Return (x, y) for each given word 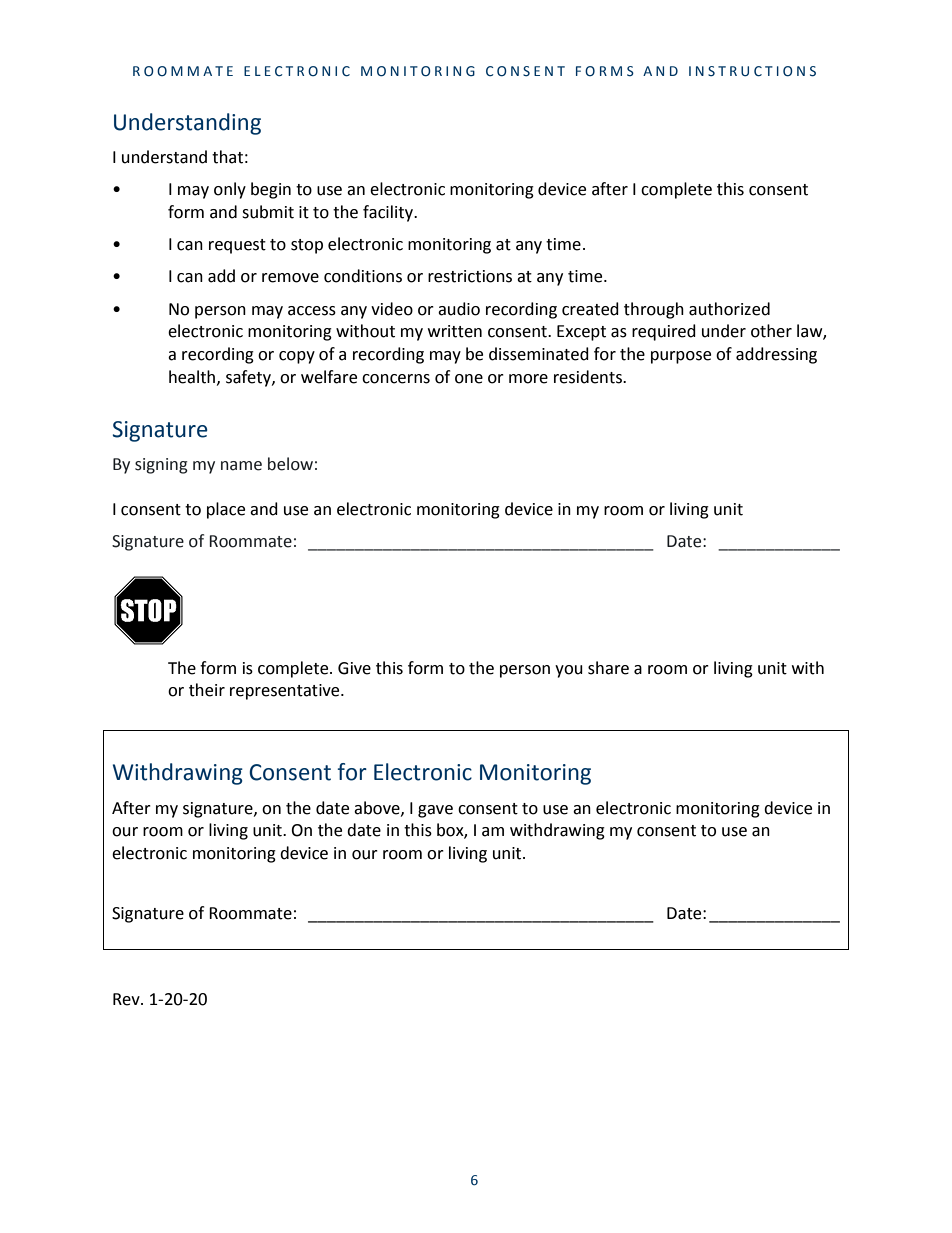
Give (354, 668)
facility (389, 213)
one (469, 379)
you (569, 671)
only (230, 190)
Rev (127, 999)
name (241, 466)
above (378, 808)
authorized (729, 309)
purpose (681, 357)
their (207, 690)
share (608, 668)
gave (435, 811)
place (226, 510)
